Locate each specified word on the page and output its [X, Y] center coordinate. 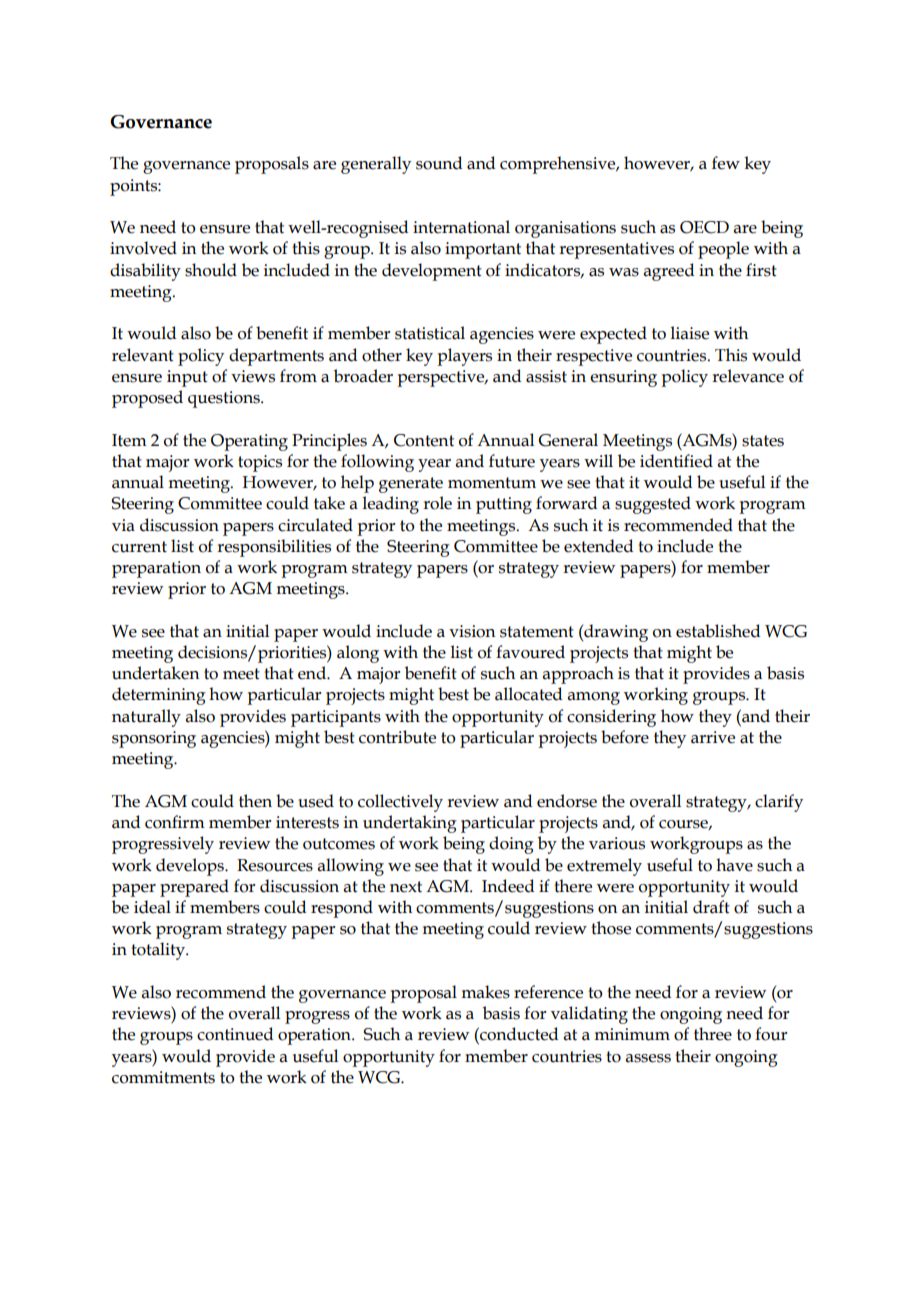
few [726, 163]
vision [472, 631]
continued [235, 1034]
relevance [748, 376]
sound [439, 163]
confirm [175, 822]
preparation [156, 569]
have [734, 865]
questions [225, 399]
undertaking [410, 824]
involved [143, 248]
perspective [442, 378]
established [718, 631]
